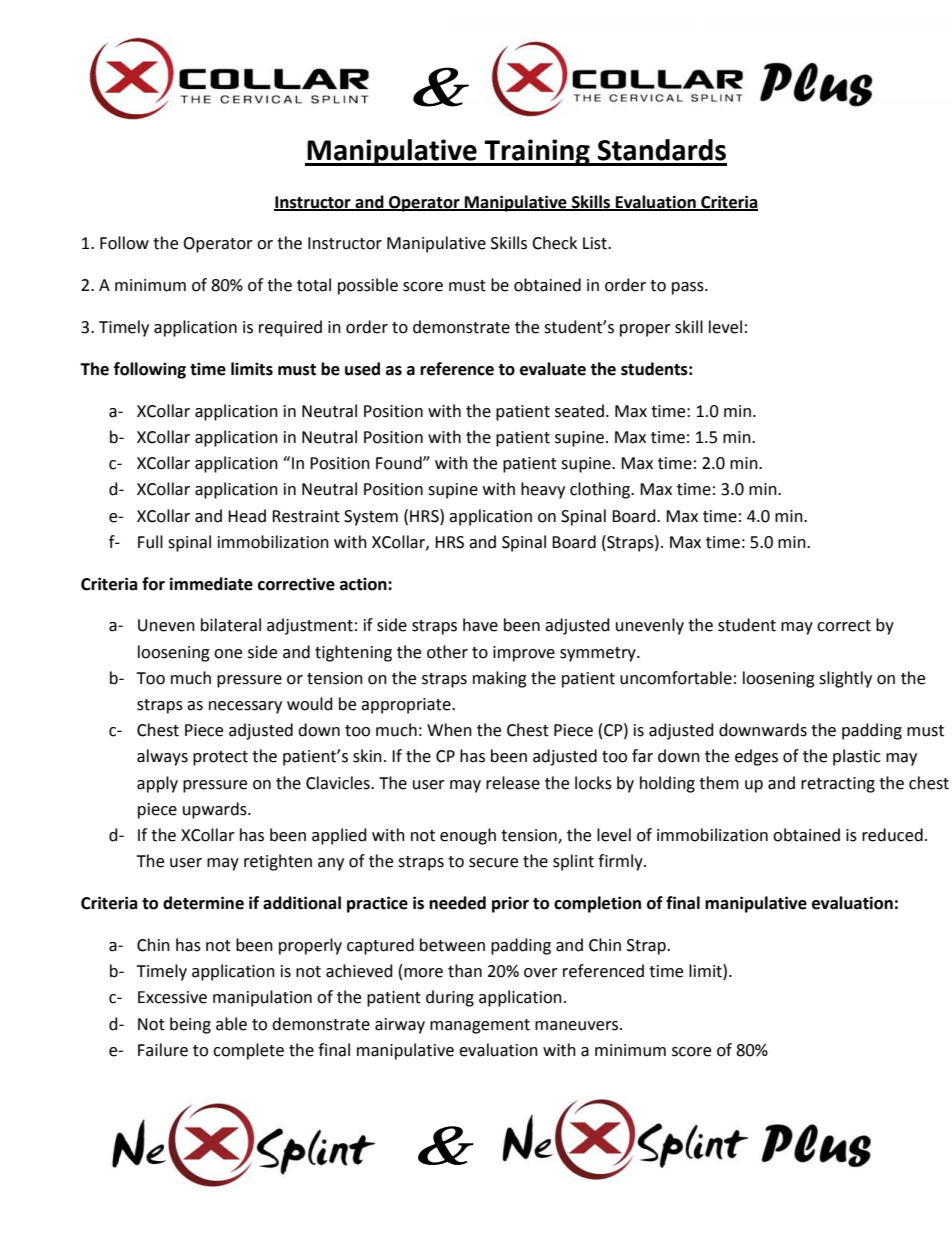 The width and height of the screenshot is (952, 1233). I want to click on bilateral, so click(231, 625).
